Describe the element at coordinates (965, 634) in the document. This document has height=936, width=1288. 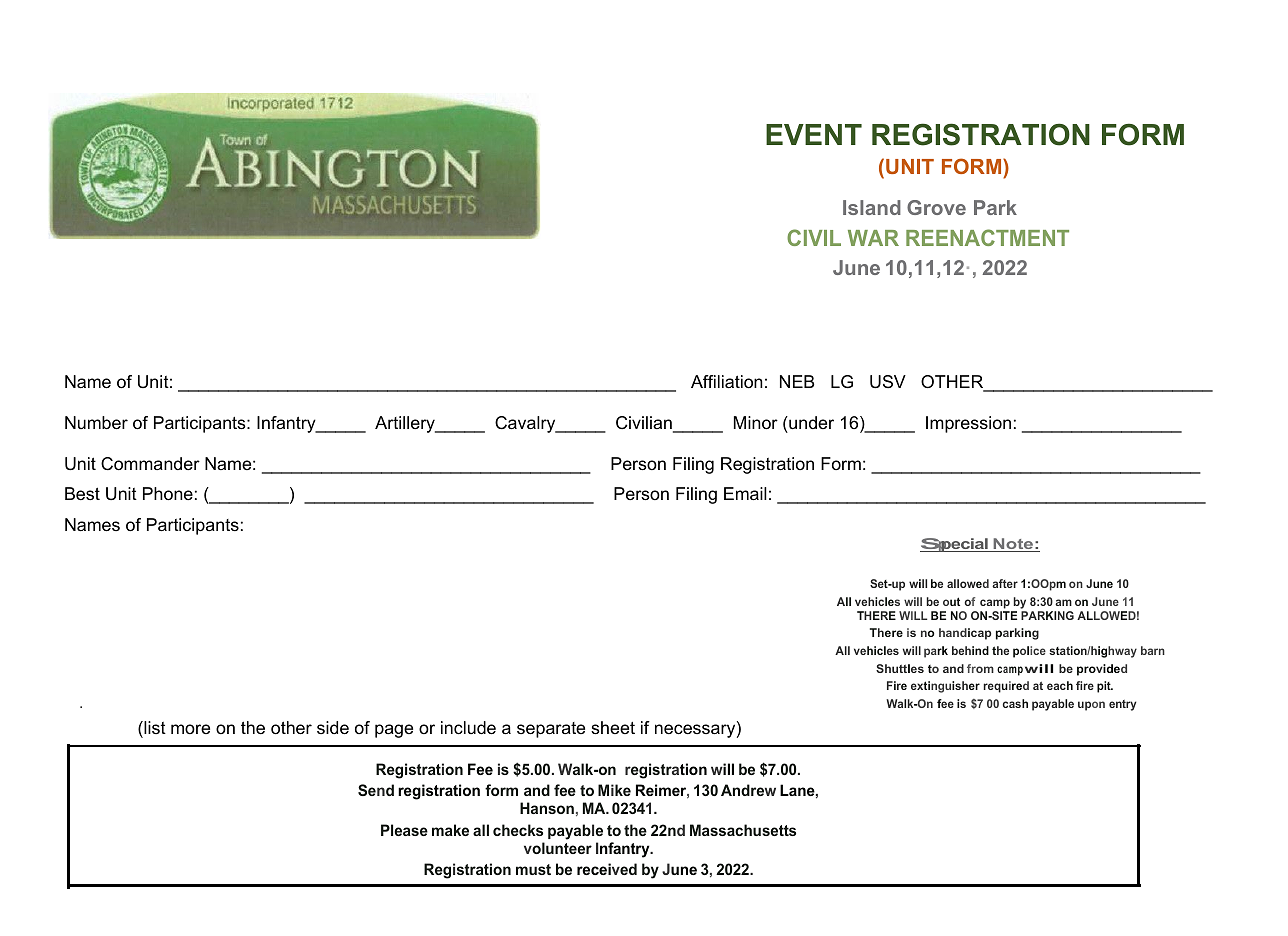
I see `handicap` at that location.
